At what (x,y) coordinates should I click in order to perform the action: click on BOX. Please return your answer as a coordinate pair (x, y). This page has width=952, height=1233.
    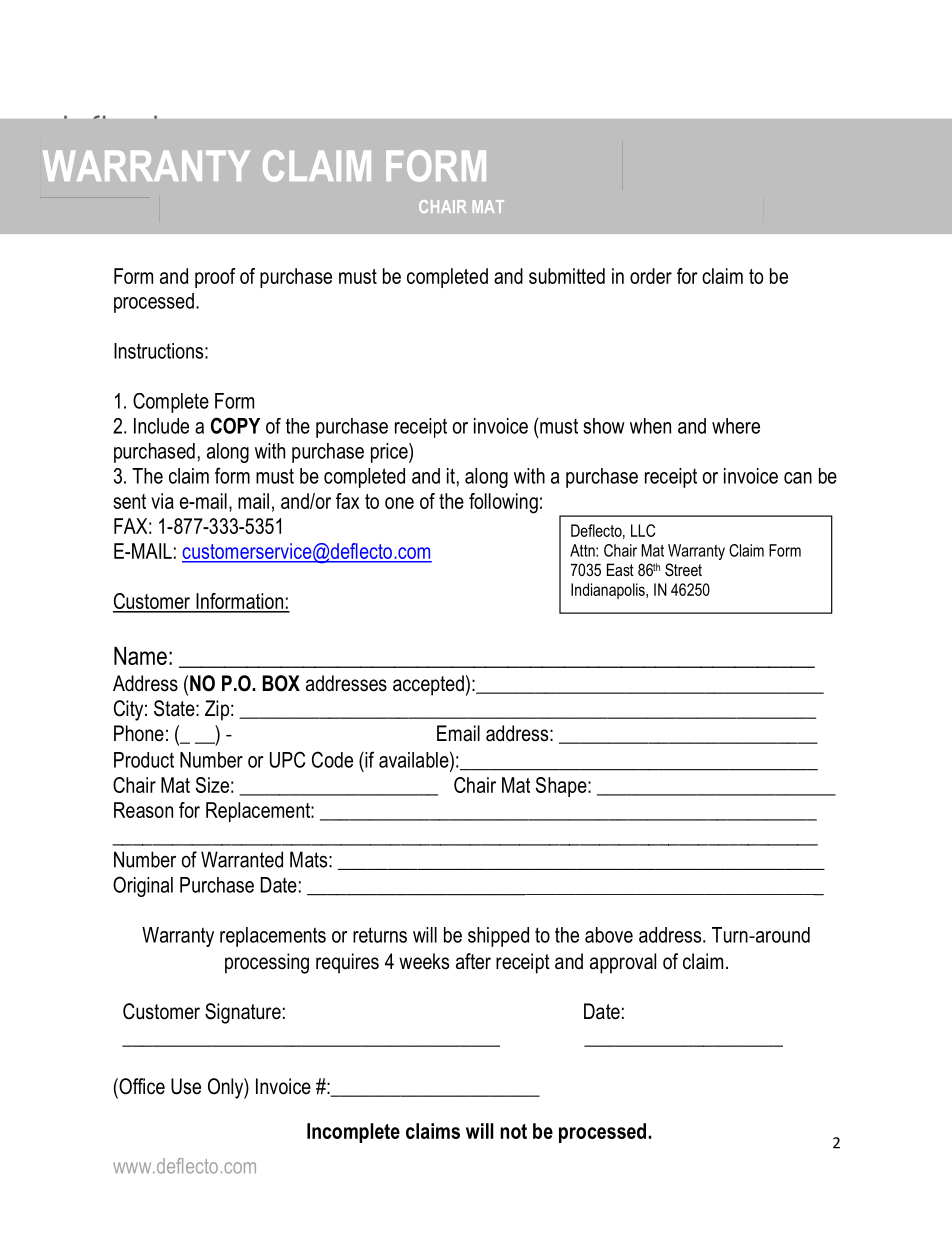
    Looking at the image, I should click on (281, 683).
